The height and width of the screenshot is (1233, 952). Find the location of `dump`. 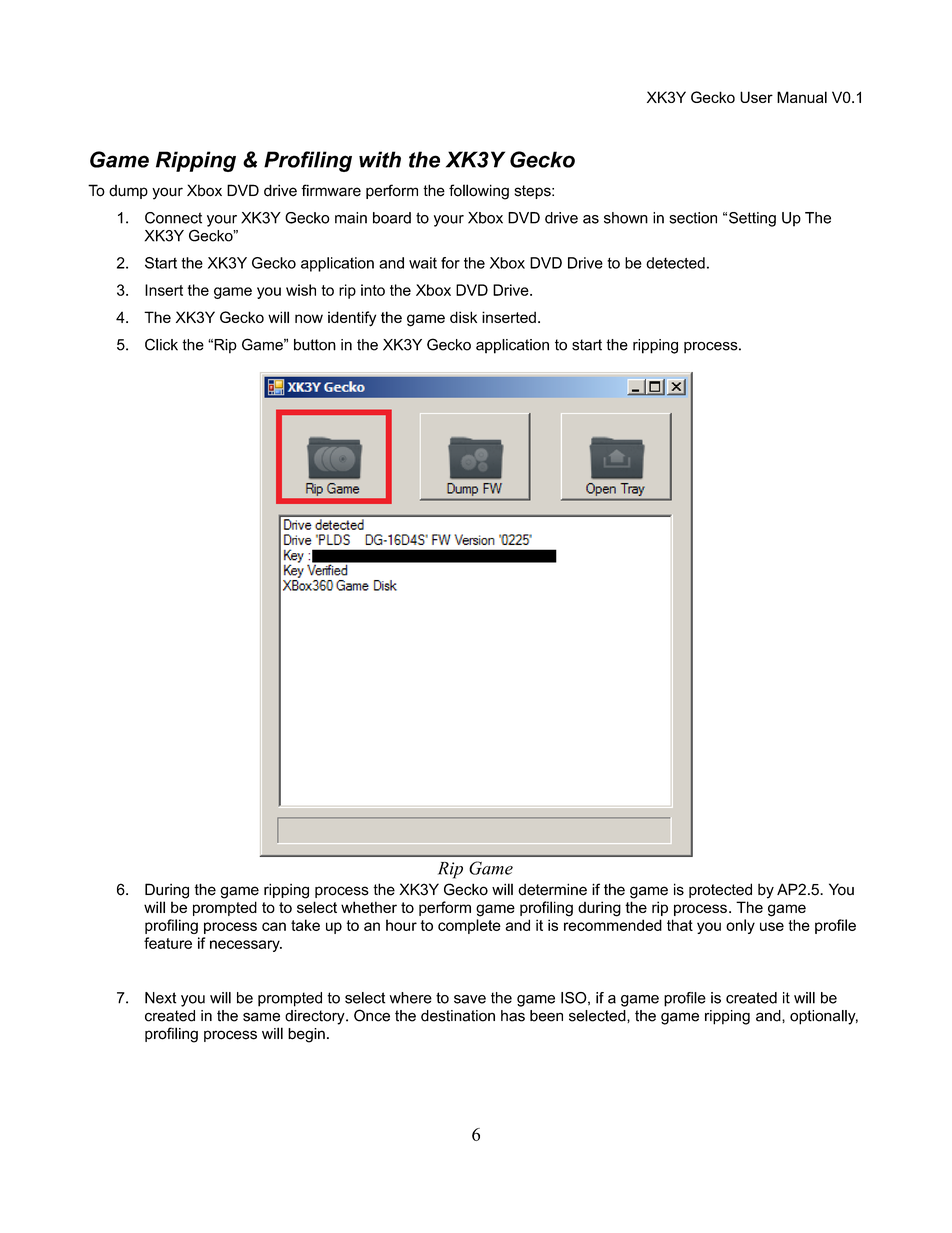

dump is located at coordinates (128, 192).
